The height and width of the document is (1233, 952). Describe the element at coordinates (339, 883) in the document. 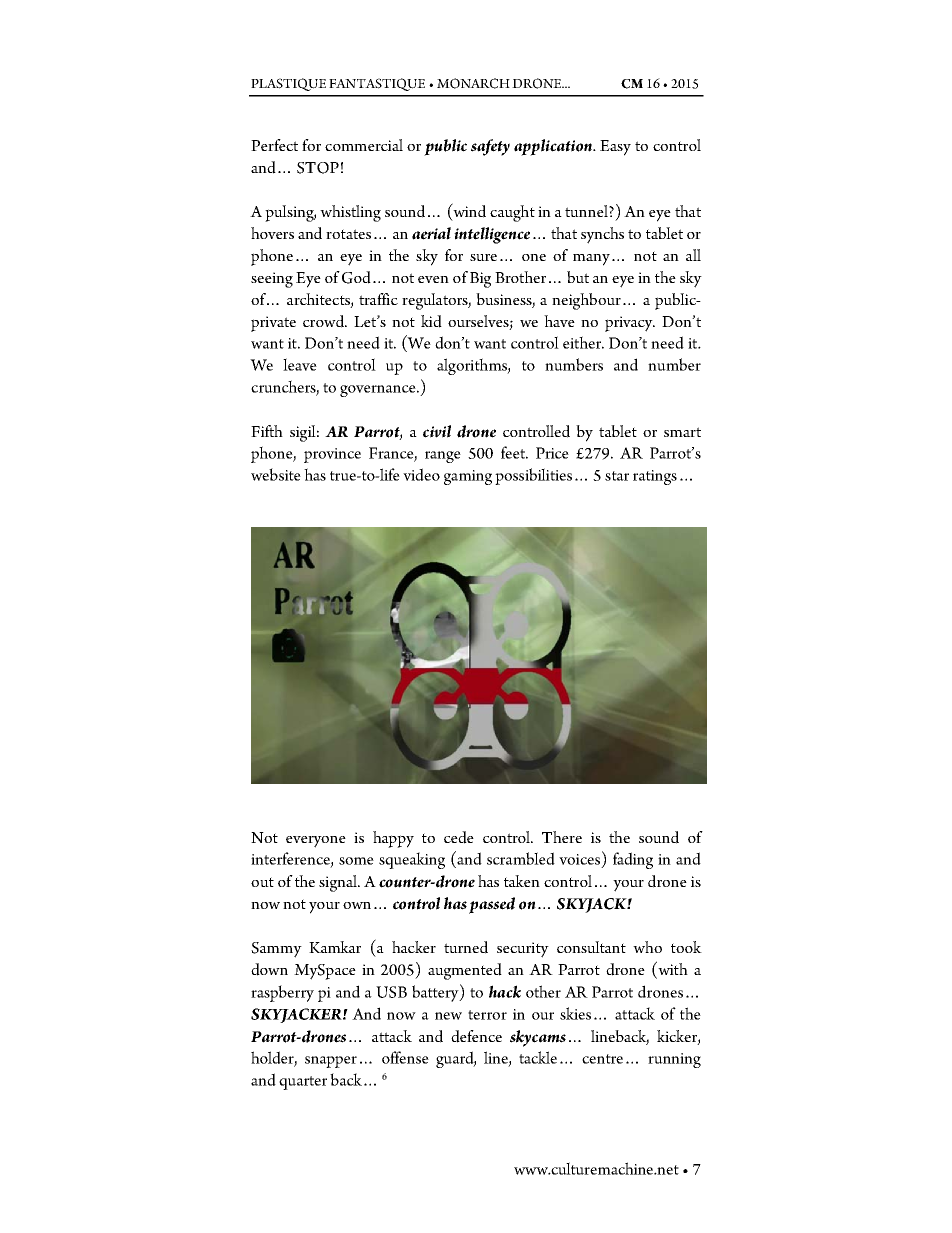

I see `signal` at that location.
